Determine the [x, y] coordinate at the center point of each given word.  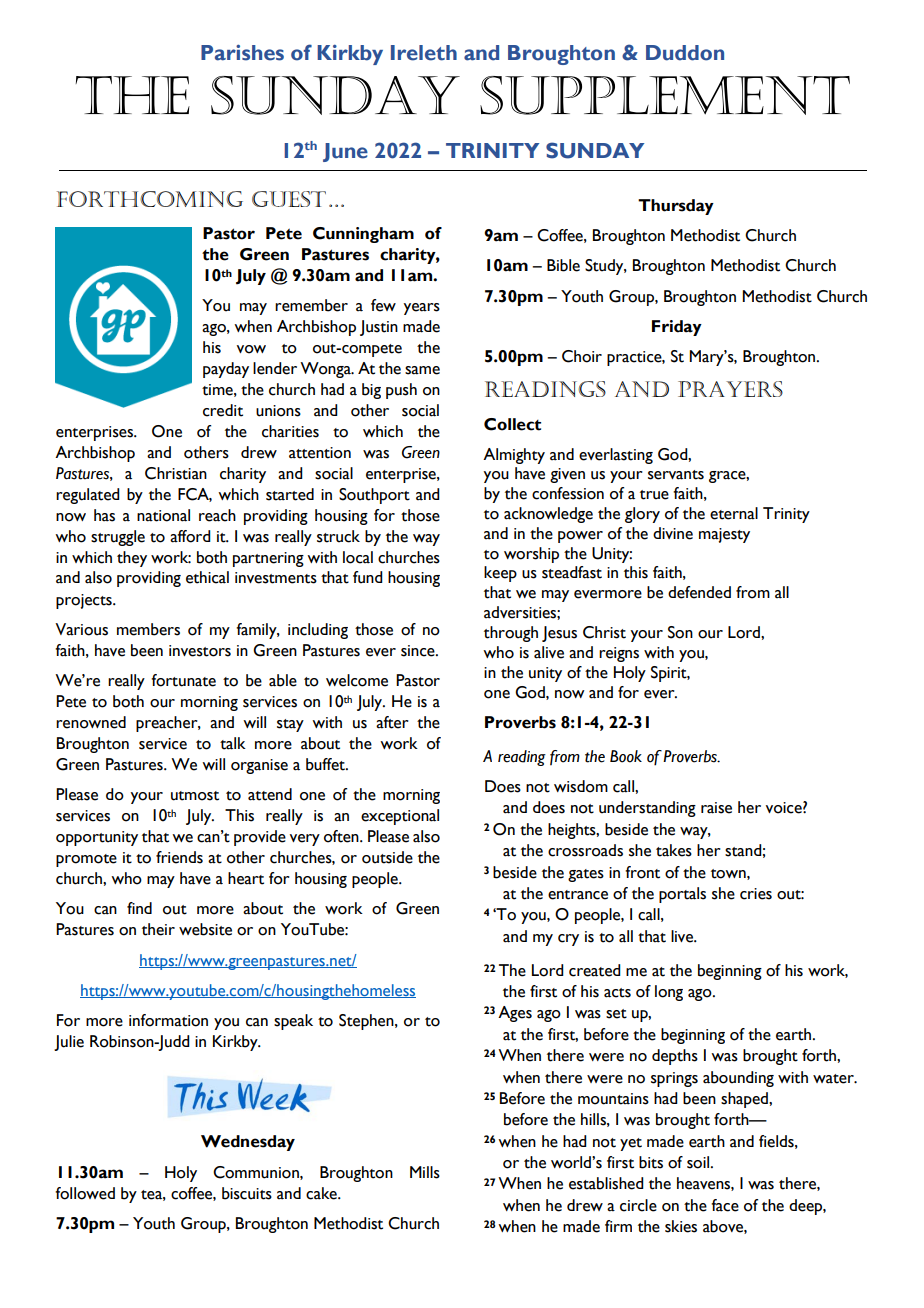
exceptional [400, 817]
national [163, 515]
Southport [374, 496]
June [345, 152]
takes [674, 850]
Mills [425, 1172]
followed [85, 1193]
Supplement [665, 95]
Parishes [242, 52]
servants [676, 475]
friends [179, 857]
